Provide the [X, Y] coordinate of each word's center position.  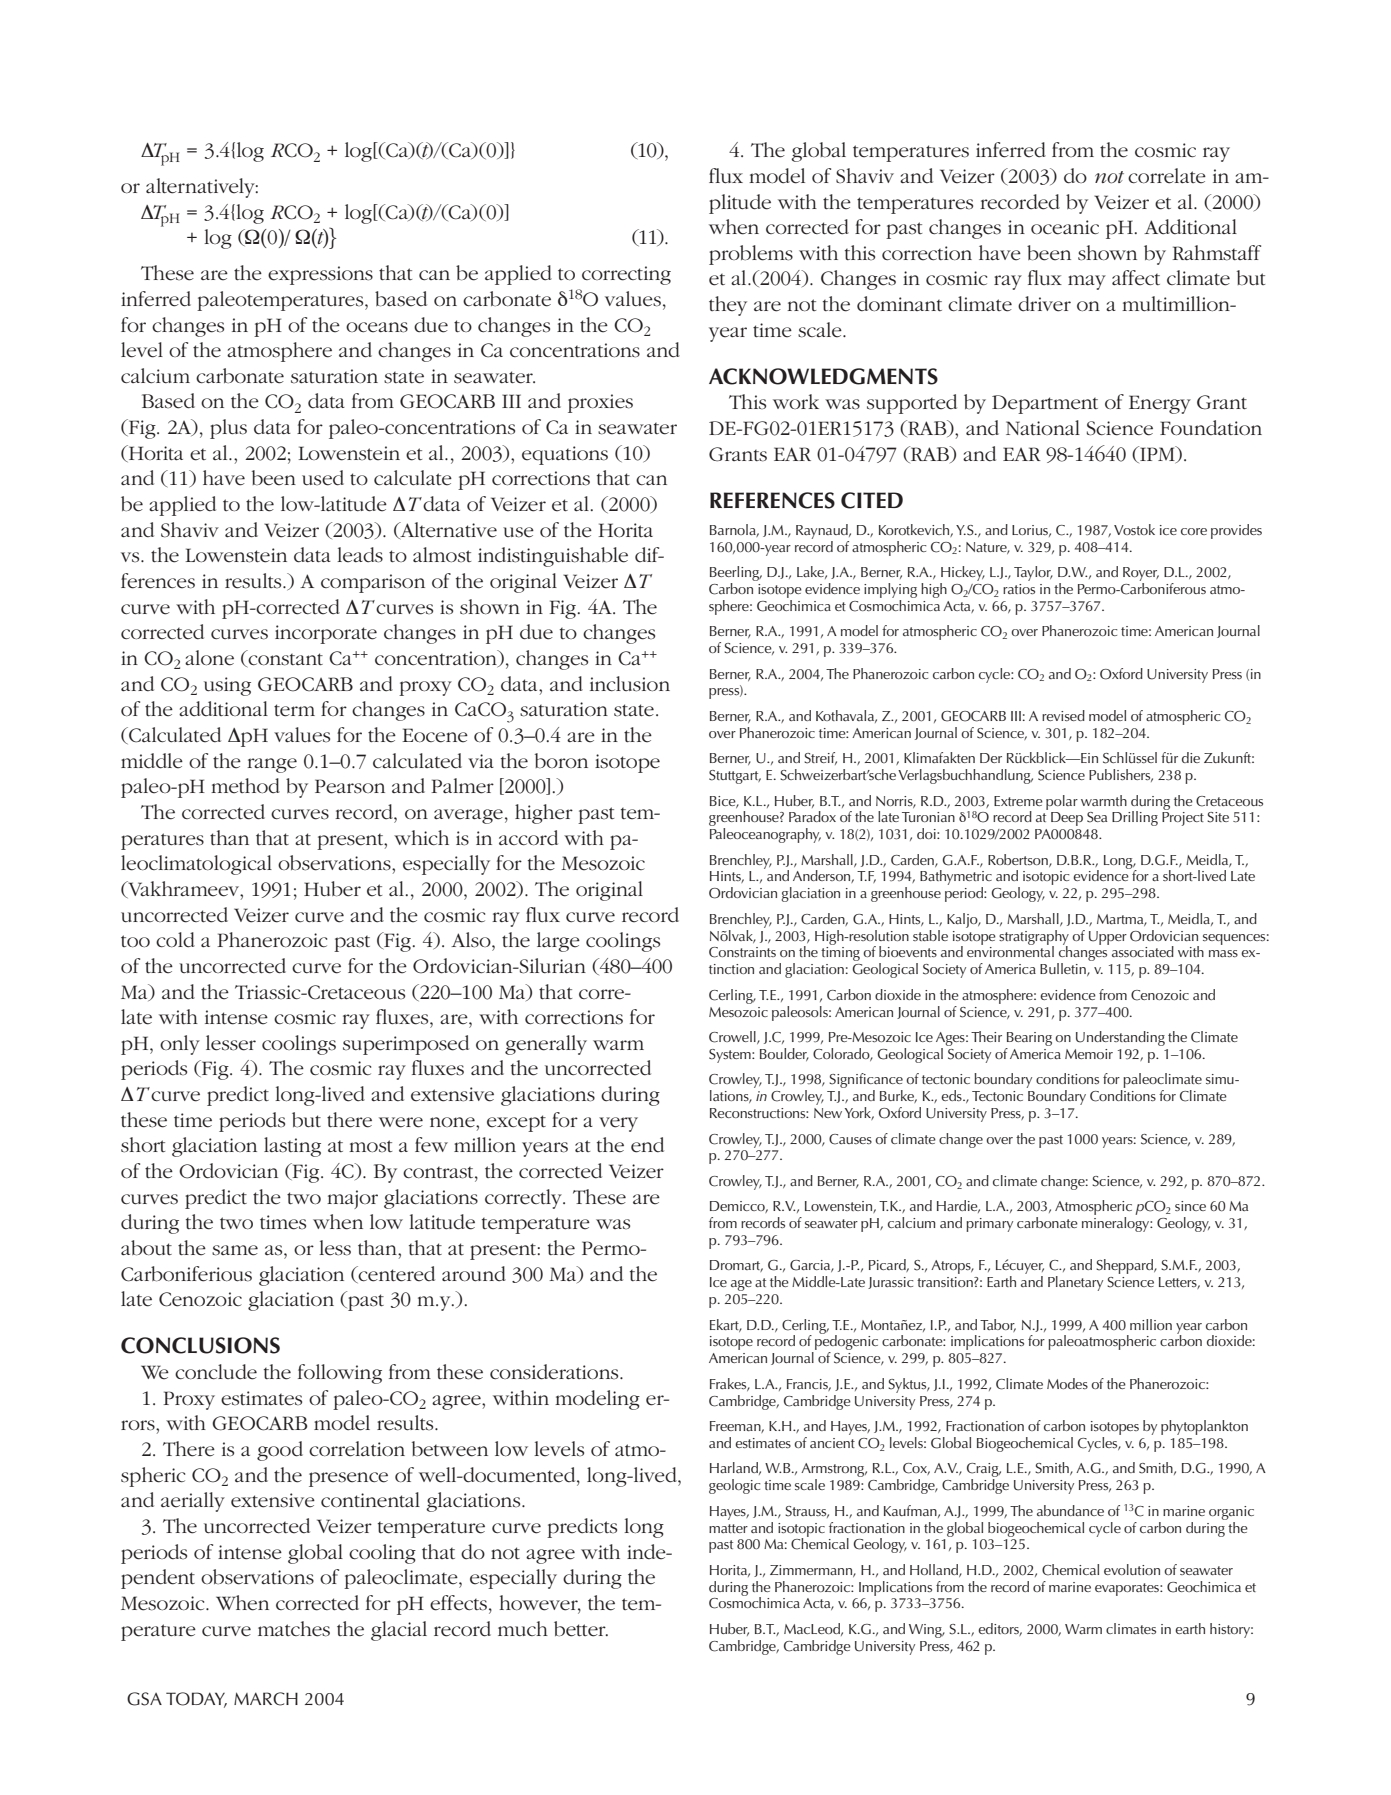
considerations [555, 1372]
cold [175, 940]
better [581, 1629]
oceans [377, 327]
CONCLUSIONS [200, 1345]
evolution [1132, 1569]
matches [294, 1629]
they [728, 306]
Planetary [1075, 1283]
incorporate [326, 634]
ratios [1019, 589]
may [1087, 282]
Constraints [742, 952]
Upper [1108, 938]
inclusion [630, 684]
